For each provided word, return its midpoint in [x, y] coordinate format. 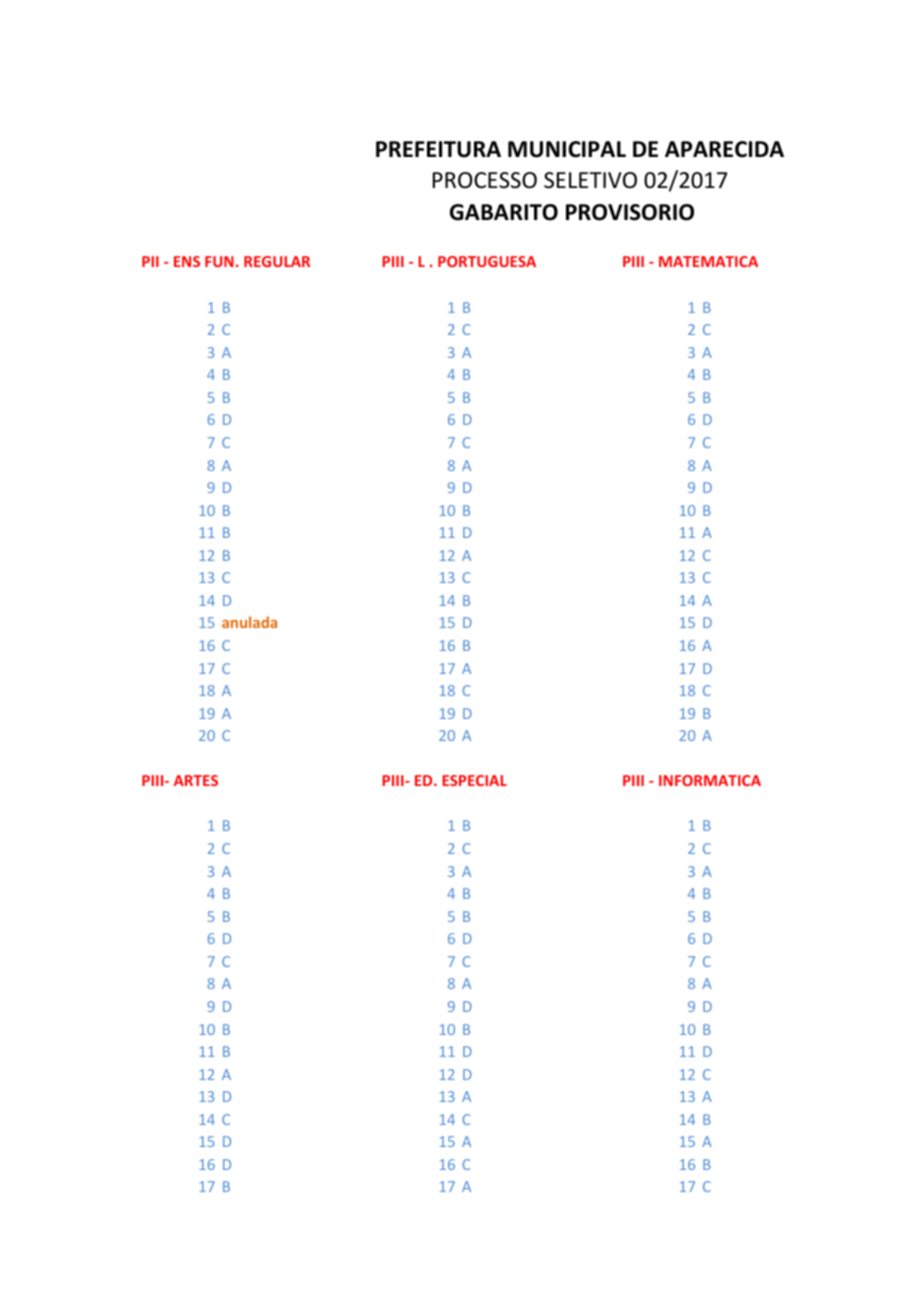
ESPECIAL [474, 780]
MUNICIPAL [567, 149]
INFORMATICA [710, 780]
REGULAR [277, 261]
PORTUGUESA [487, 261]
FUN [219, 261]
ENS [187, 261]
